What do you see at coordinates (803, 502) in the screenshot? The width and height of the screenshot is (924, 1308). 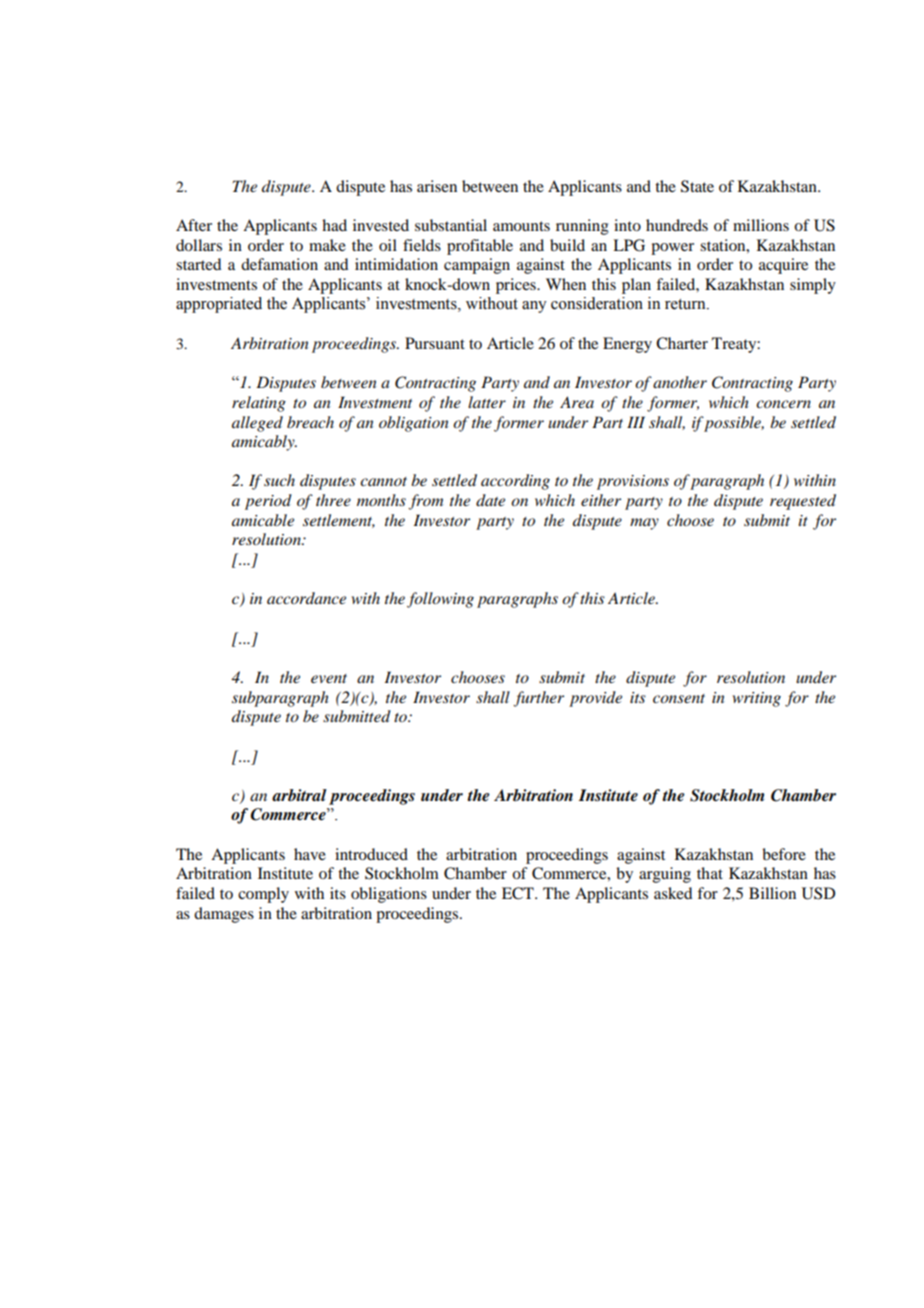 I see `requested` at bounding box center [803, 502].
